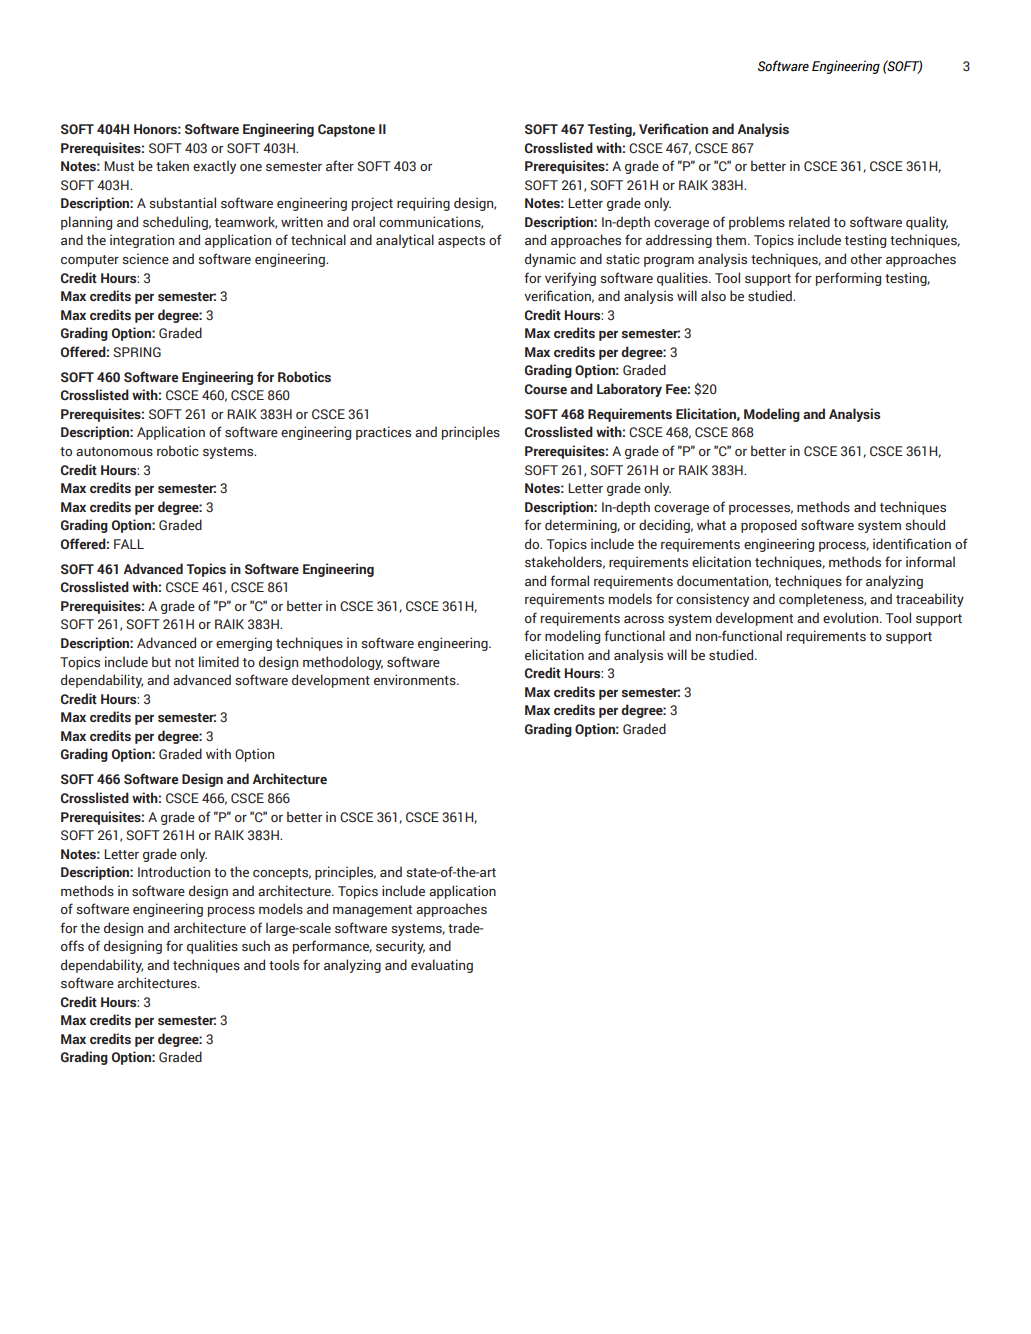  What do you see at coordinates (172, 165) in the screenshot?
I see `taken` at bounding box center [172, 165].
